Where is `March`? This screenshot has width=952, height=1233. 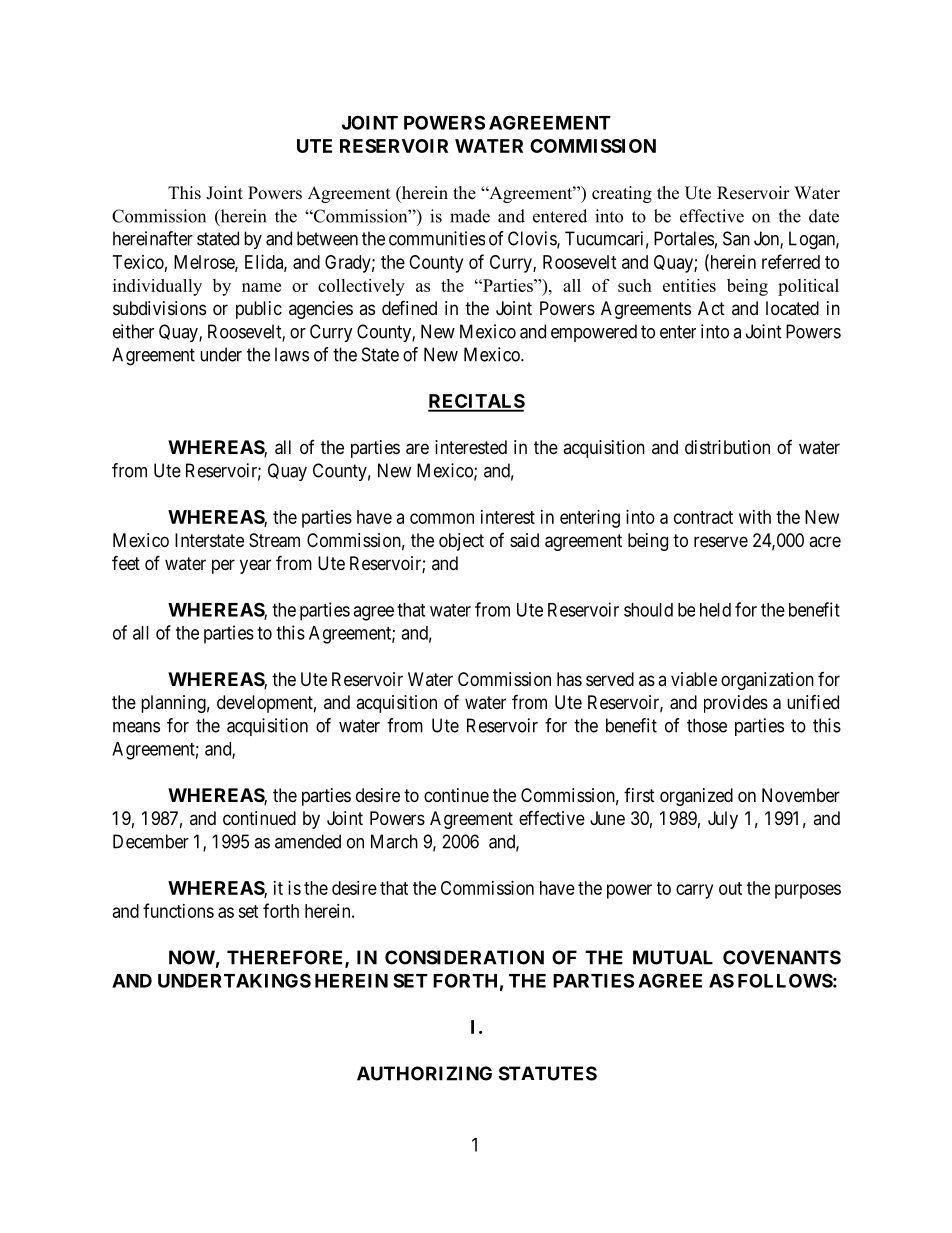 March is located at coordinates (394, 841).
